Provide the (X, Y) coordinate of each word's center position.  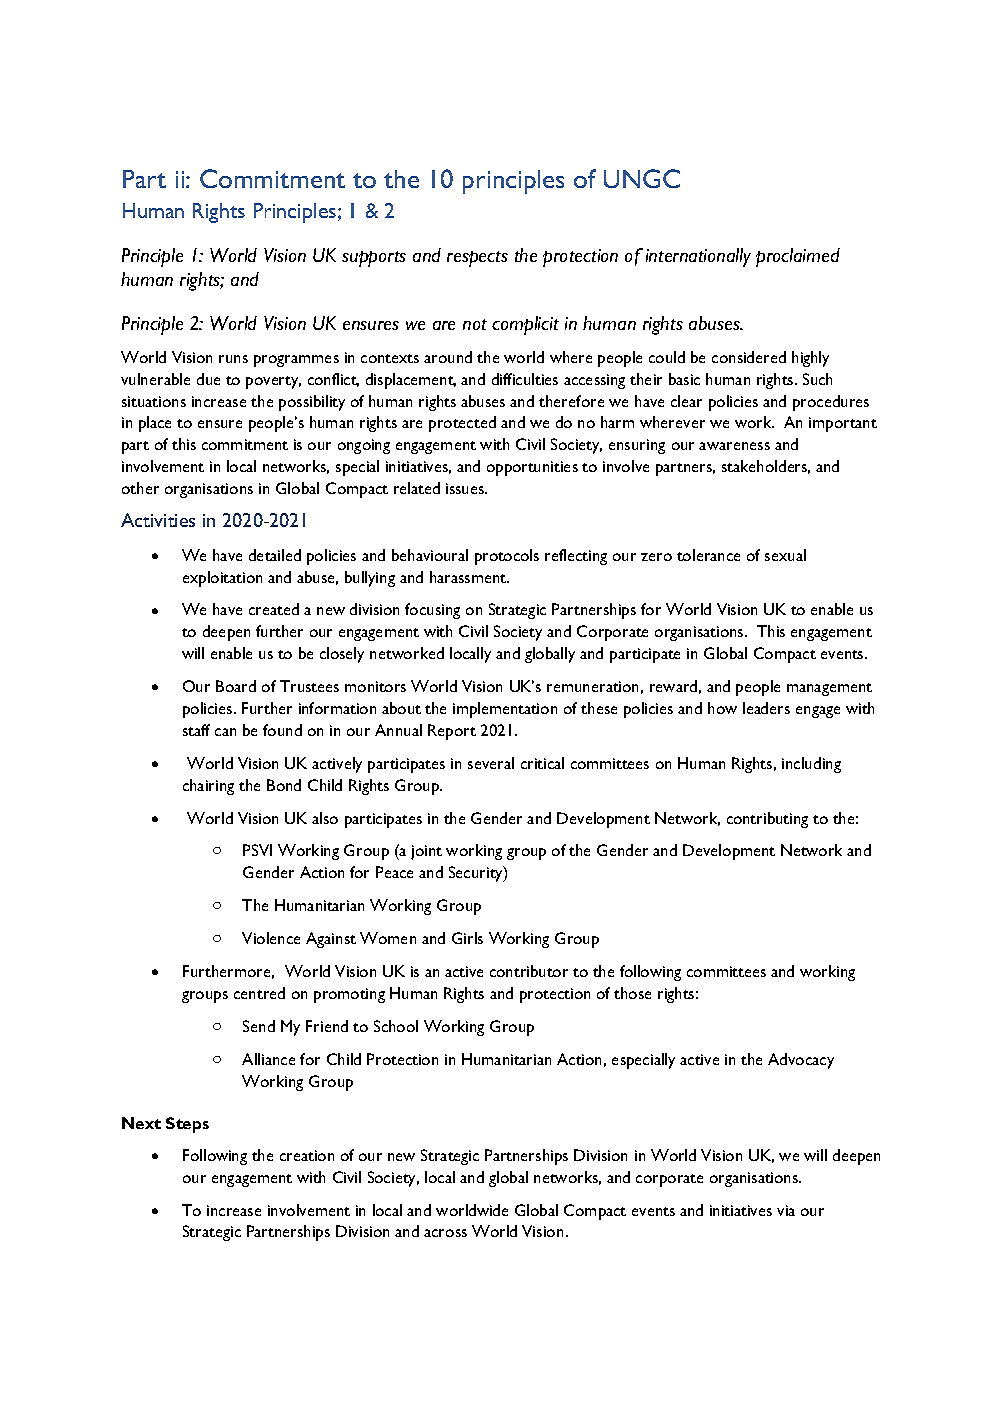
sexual (785, 555)
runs (233, 359)
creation (307, 1155)
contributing (767, 820)
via (786, 1210)
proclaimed (798, 257)
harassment (469, 577)
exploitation (222, 579)
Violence (271, 938)
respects (477, 259)
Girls (467, 938)
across (445, 1233)
